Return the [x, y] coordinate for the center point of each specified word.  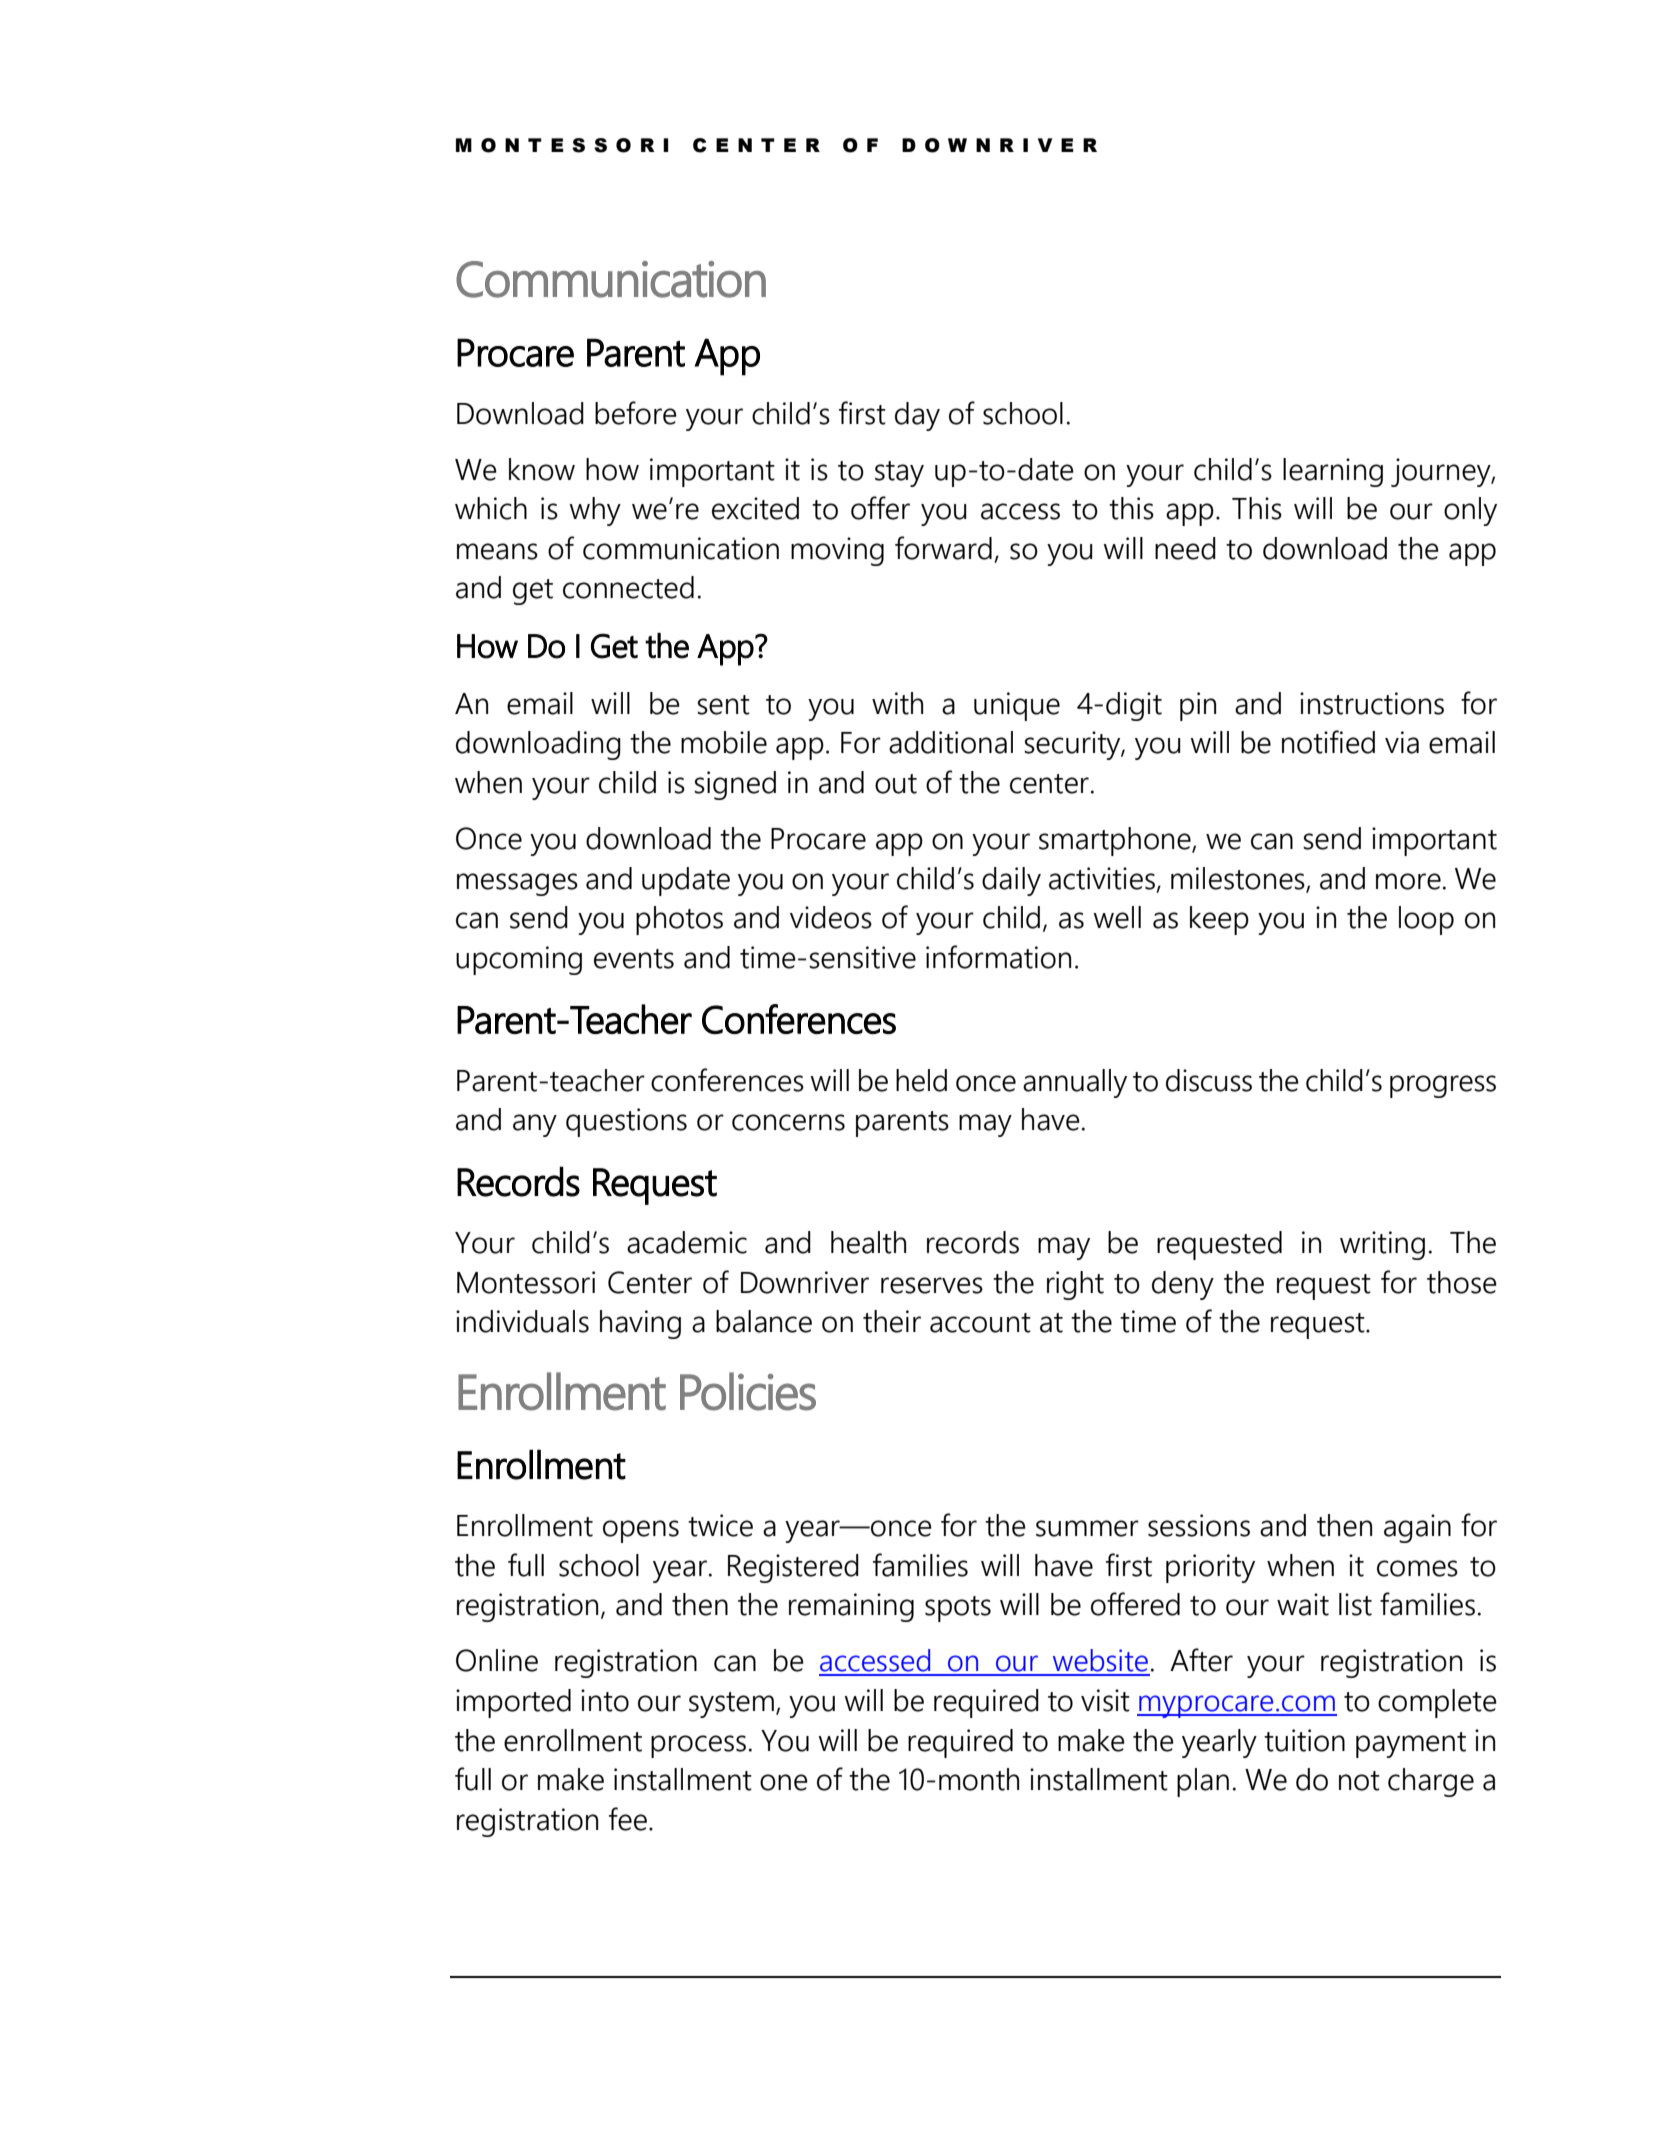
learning [1333, 472]
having [640, 1324]
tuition [1304, 1740]
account [980, 1323]
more [1408, 881]
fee [628, 1819]
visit [1105, 1700]
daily [1011, 881]
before [636, 413]
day [917, 416]
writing [1382, 1245]
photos [679, 920]
